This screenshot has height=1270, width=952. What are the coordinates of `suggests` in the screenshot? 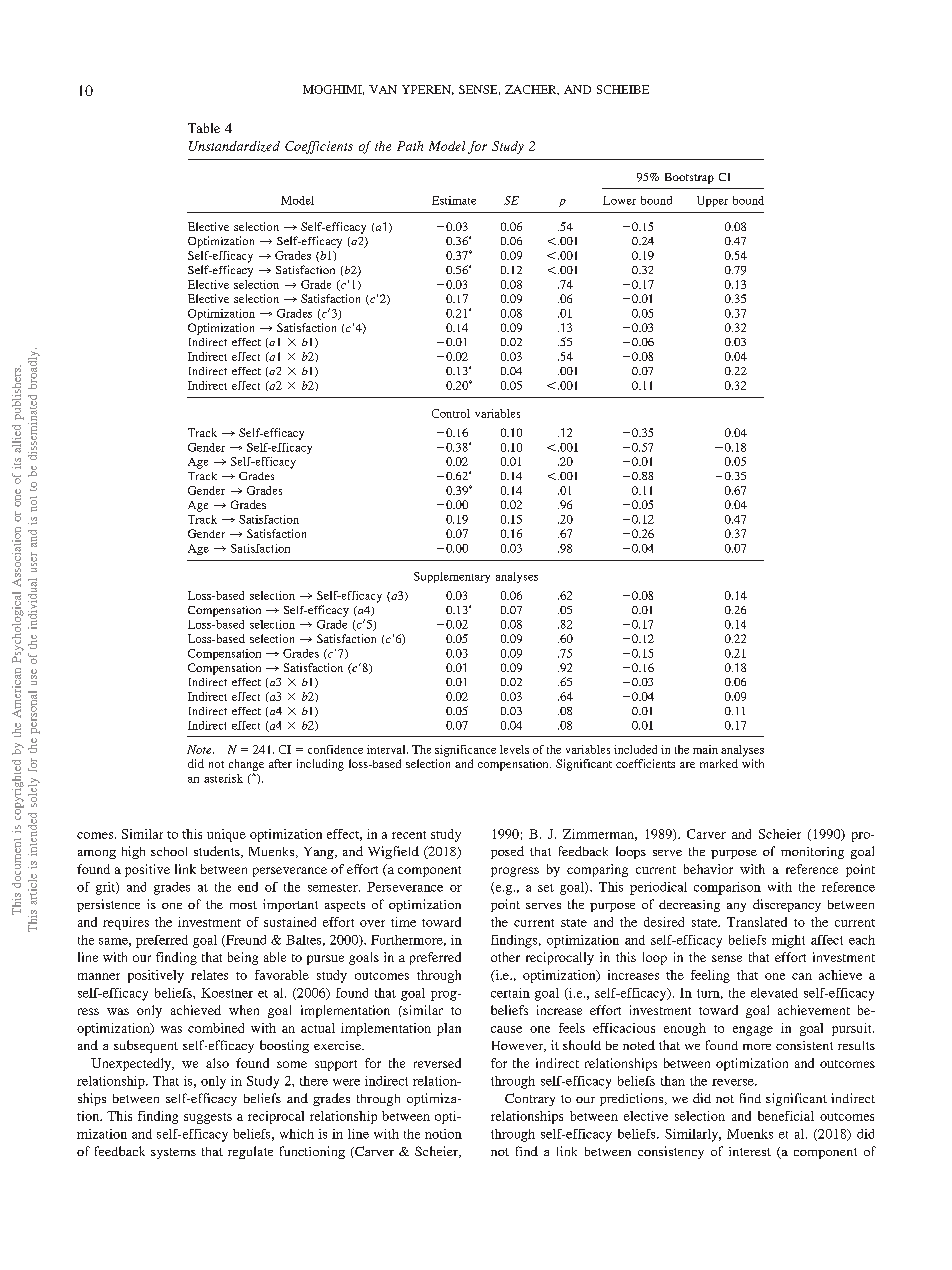 It's located at (208, 1118).
